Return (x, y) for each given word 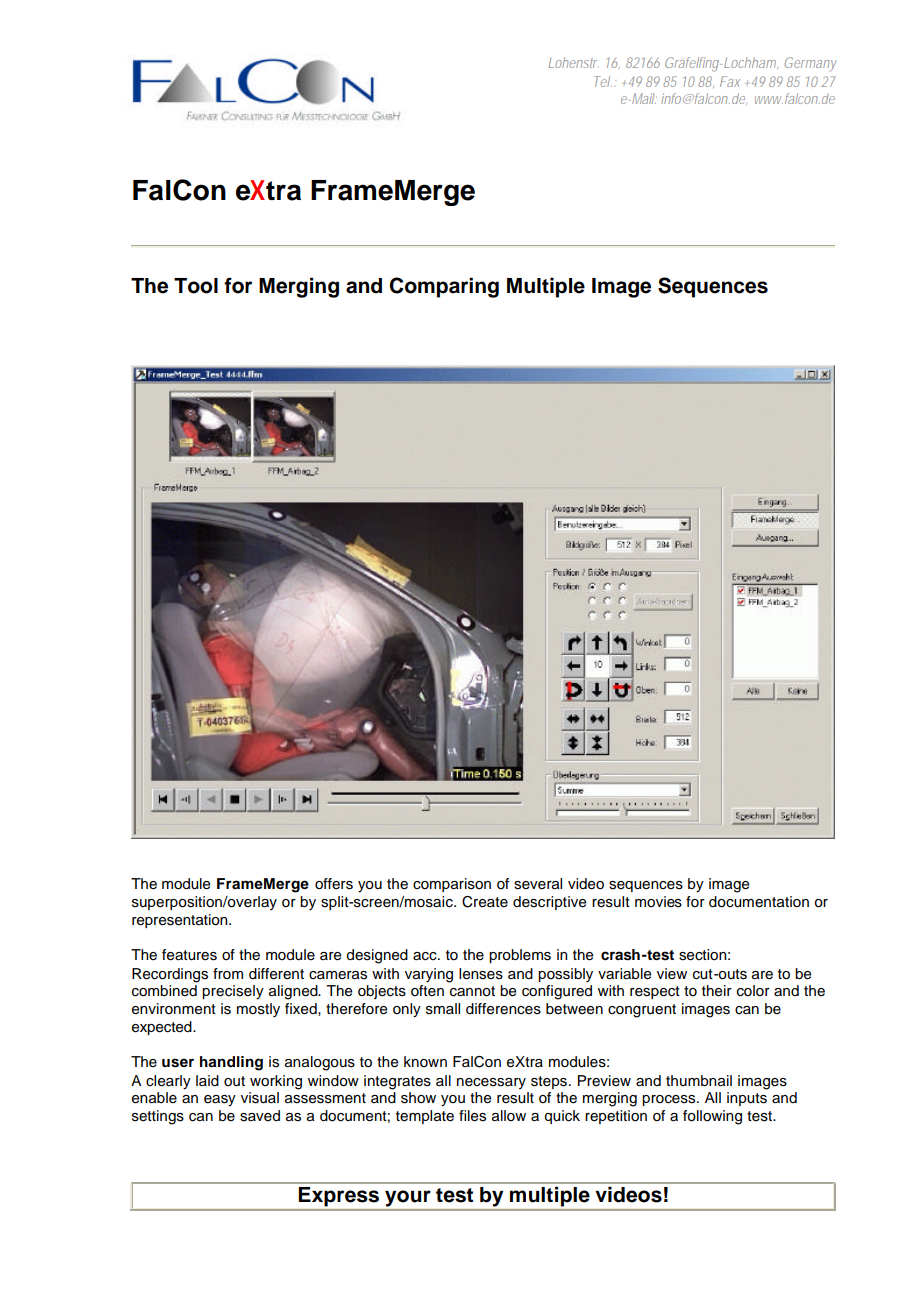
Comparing (444, 287)
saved (260, 1116)
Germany (811, 64)
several (538, 884)
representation (181, 921)
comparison (452, 885)
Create (485, 902)
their (717, 991)
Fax (730, 81)
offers (334, 884)
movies (658, 902)
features (189, 955)
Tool (196, 286)
